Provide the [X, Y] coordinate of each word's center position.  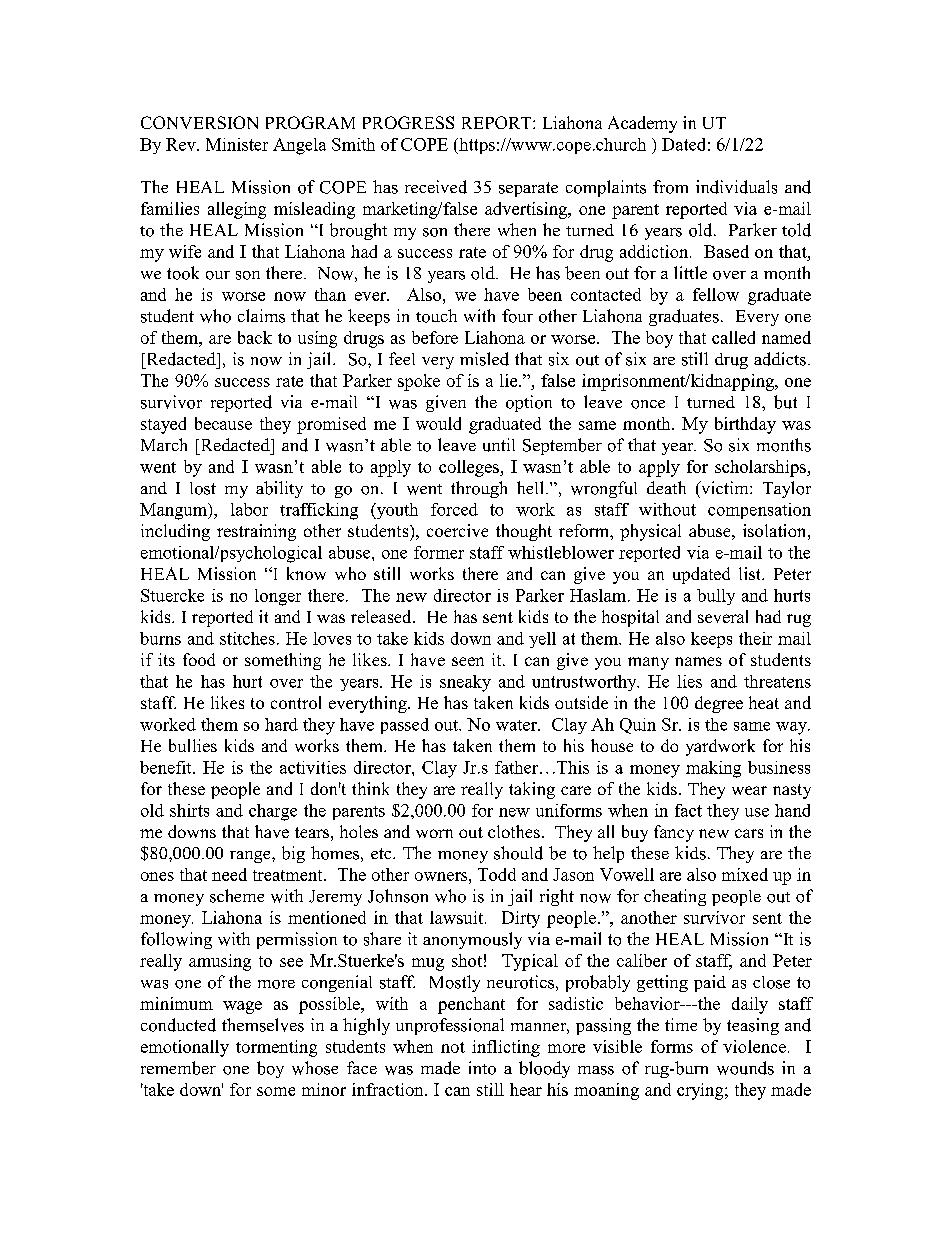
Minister [237, 144]
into [482, 1068]
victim [725, 487]
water [517, 725]
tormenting [276, 1048]
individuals [736, 187]
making [713, 769]
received [436, 187]
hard [281, 724]
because [223, 423]
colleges [470, 468]
